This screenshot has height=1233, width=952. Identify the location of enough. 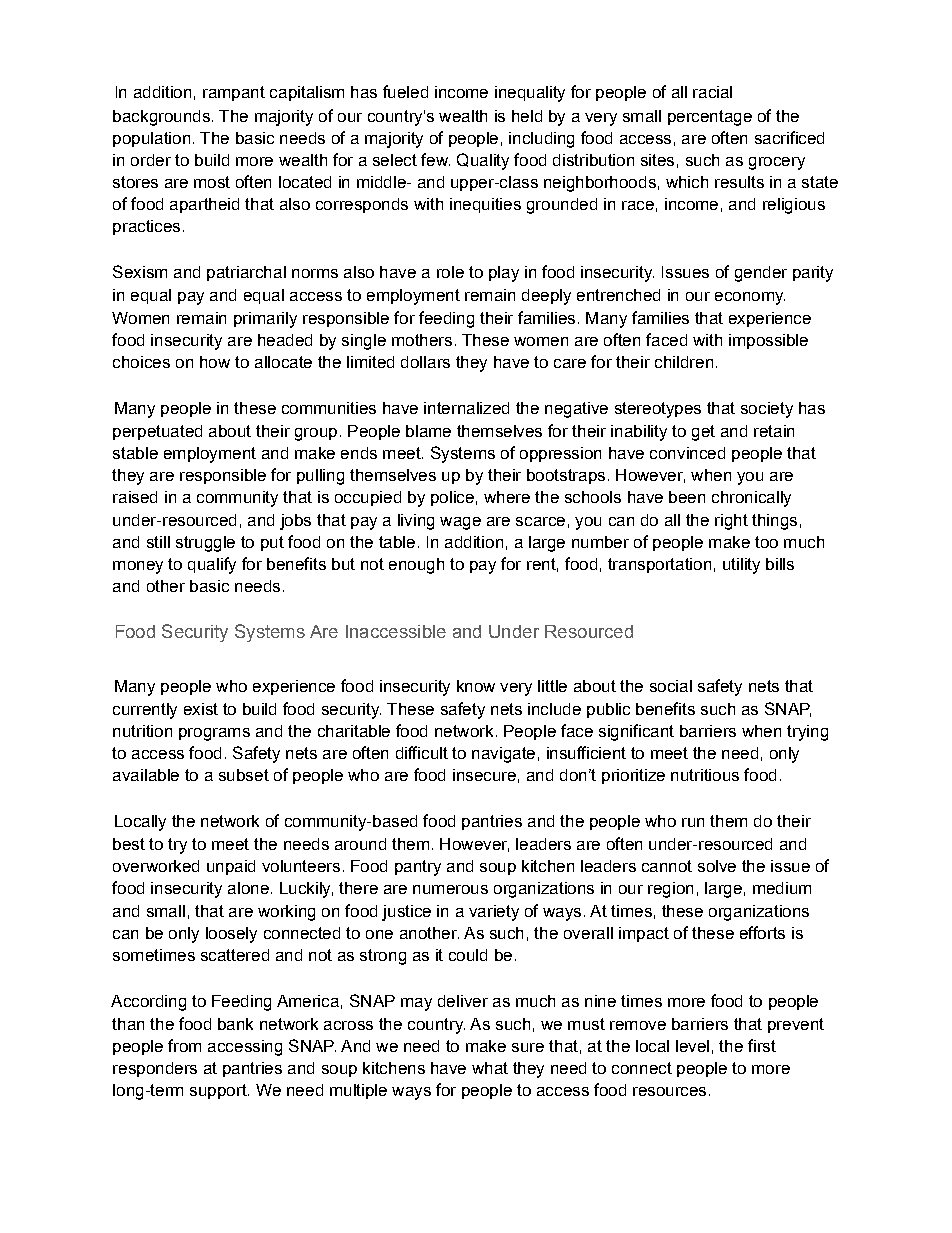
(416, 566).
